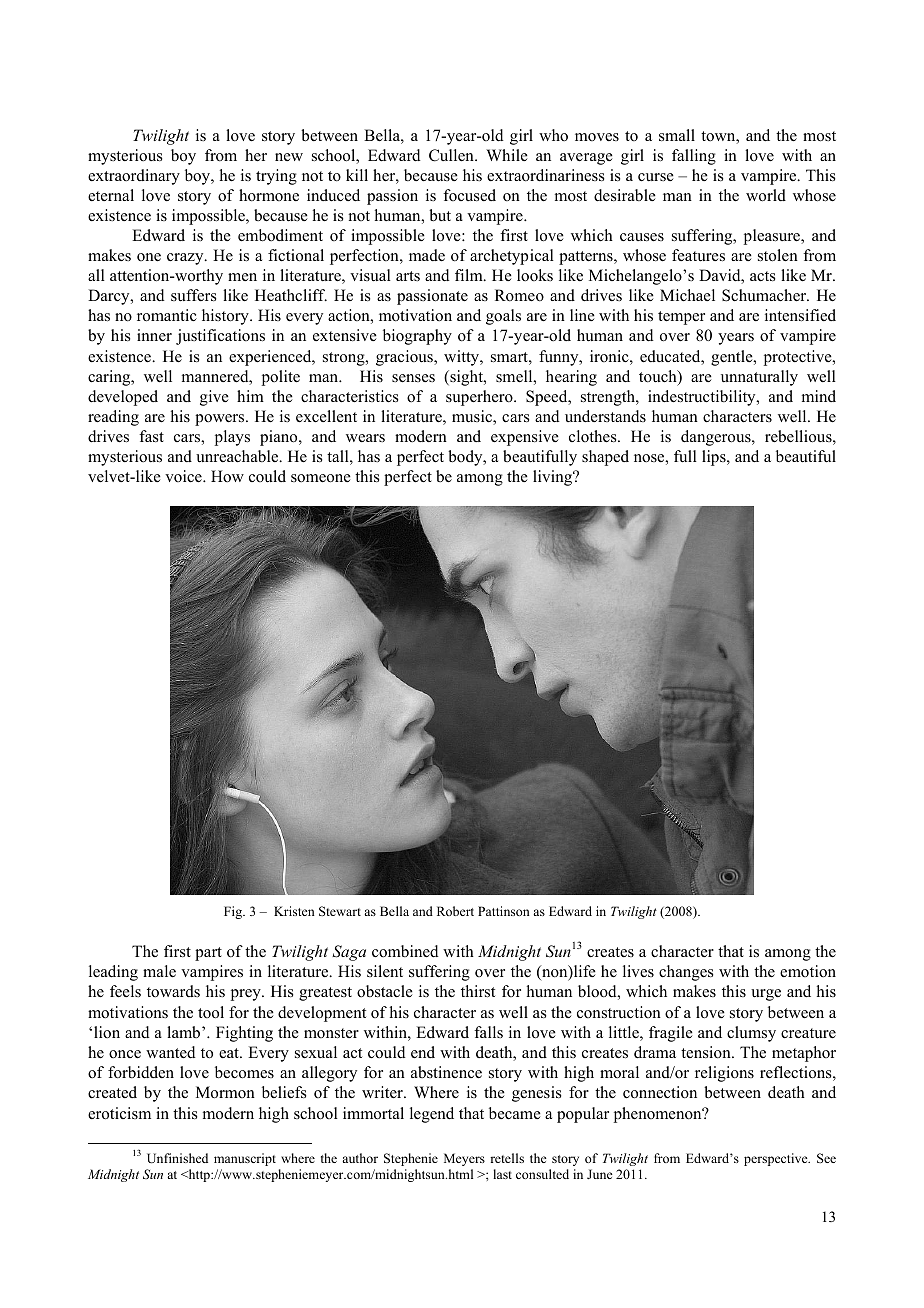  What do you see at coordinates (703, 398) in the image?
I see `indestructibility` at bounding box center [703, 398].
